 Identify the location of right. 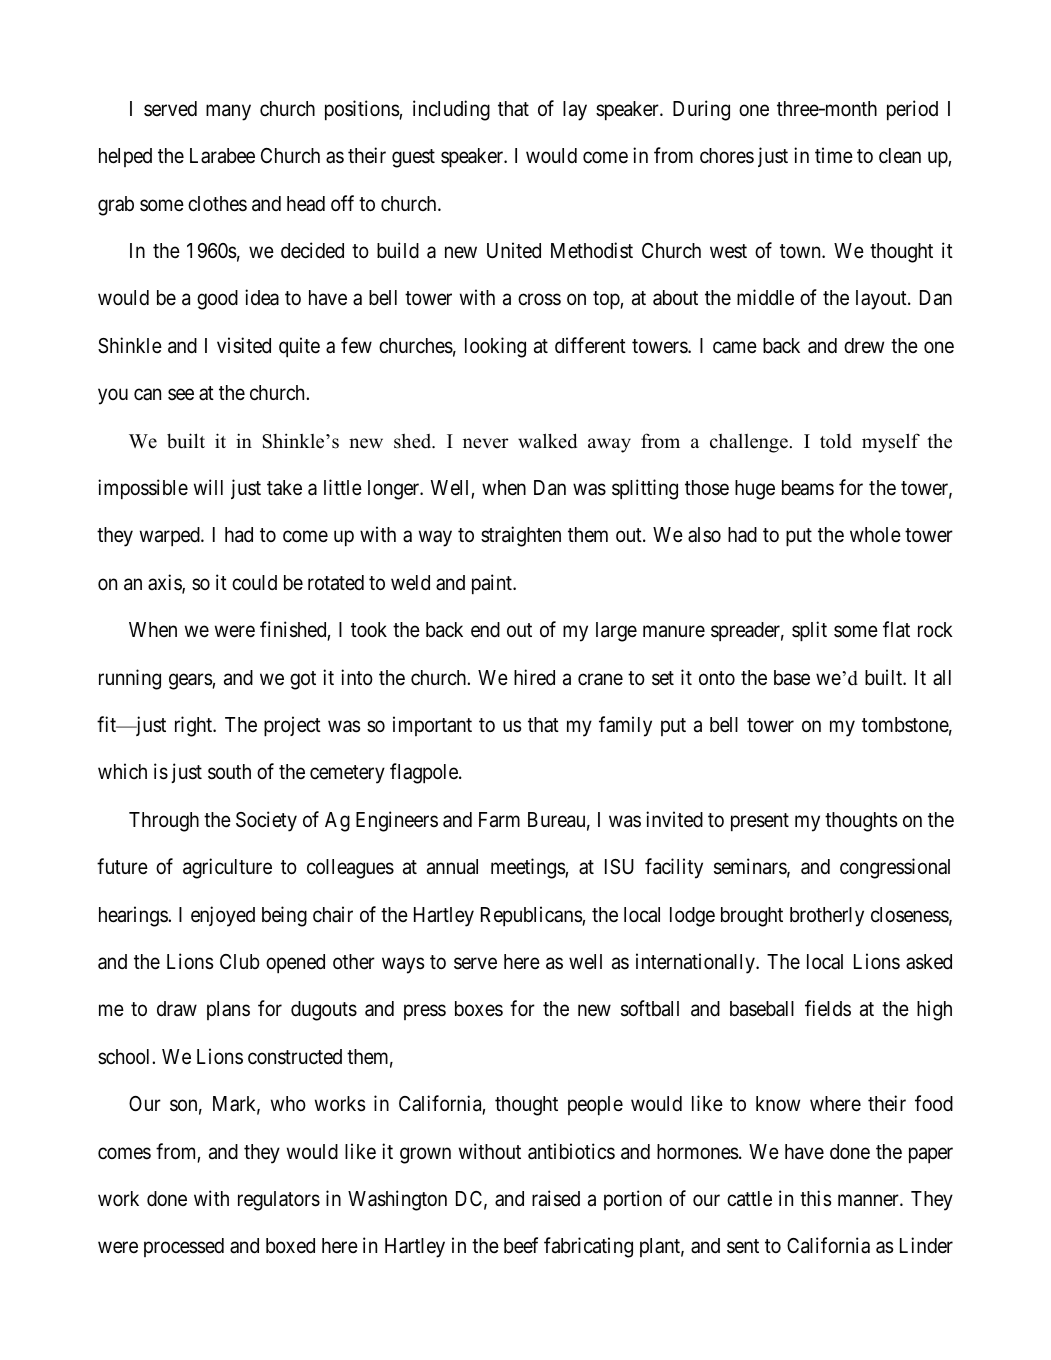
(195, 726).
